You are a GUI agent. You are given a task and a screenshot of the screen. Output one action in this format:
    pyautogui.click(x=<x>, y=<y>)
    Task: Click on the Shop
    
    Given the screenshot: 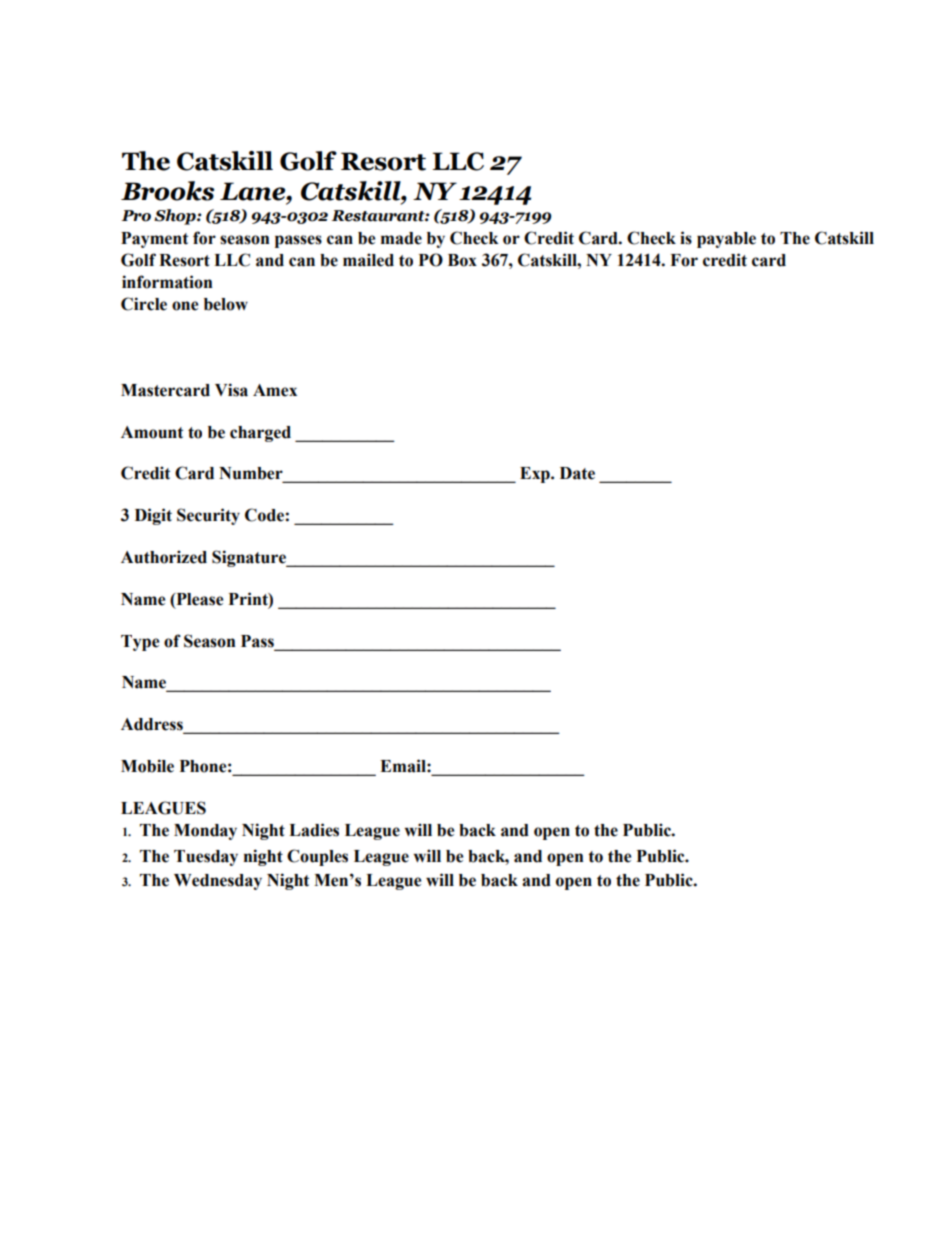 What is the action you would take?
    pyautogui.click(x=176, y=217)
